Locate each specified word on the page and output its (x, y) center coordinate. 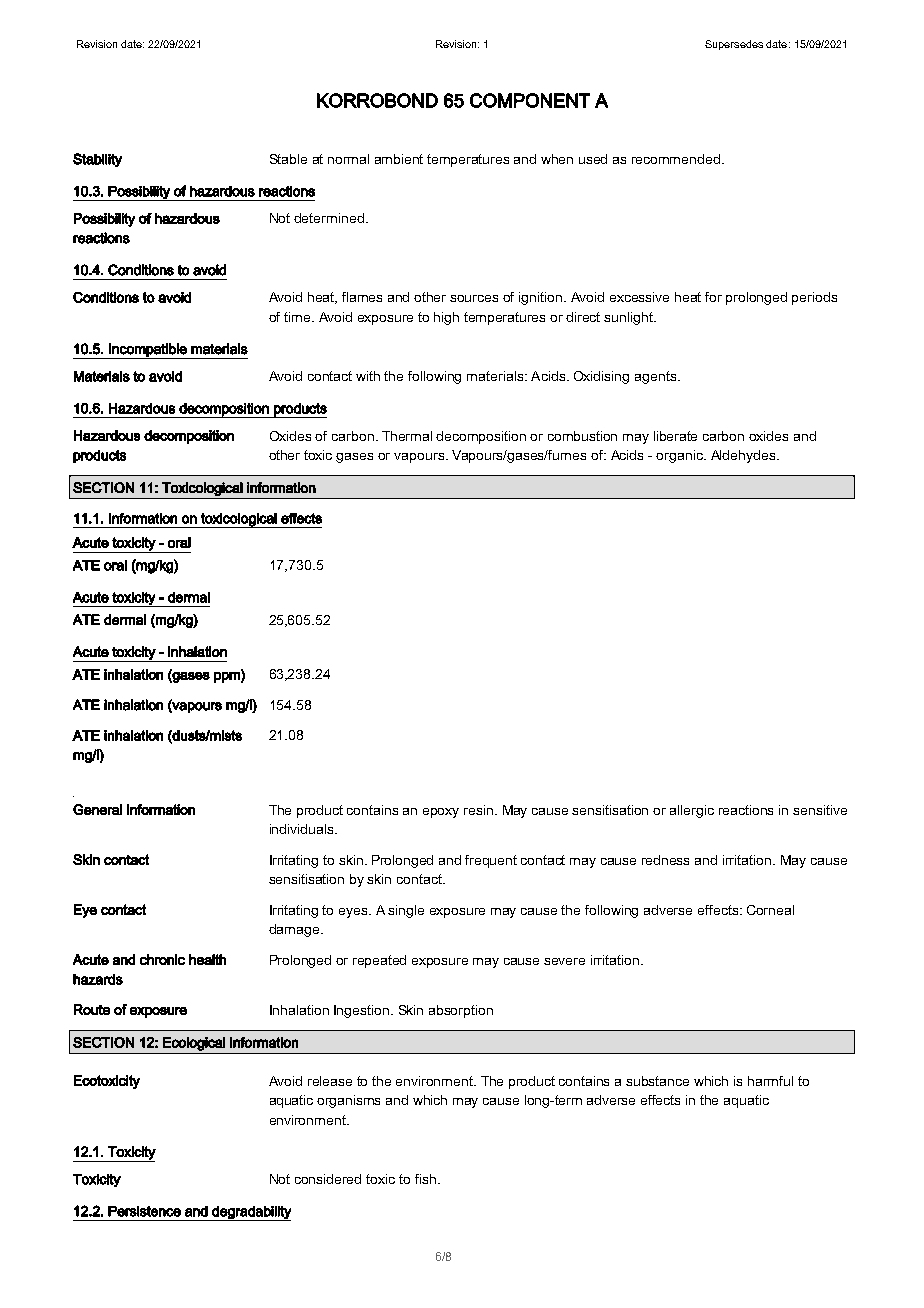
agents (655, 377)
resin (480, 810)
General (97, 809)
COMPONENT (530, 100)
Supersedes (734, 45)
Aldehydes (744, 456)
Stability (97, 160)
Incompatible (148, 351)
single (406, 911)
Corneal (770, 910)
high (446, 318)
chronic (162, 959)
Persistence (144, 1211)
